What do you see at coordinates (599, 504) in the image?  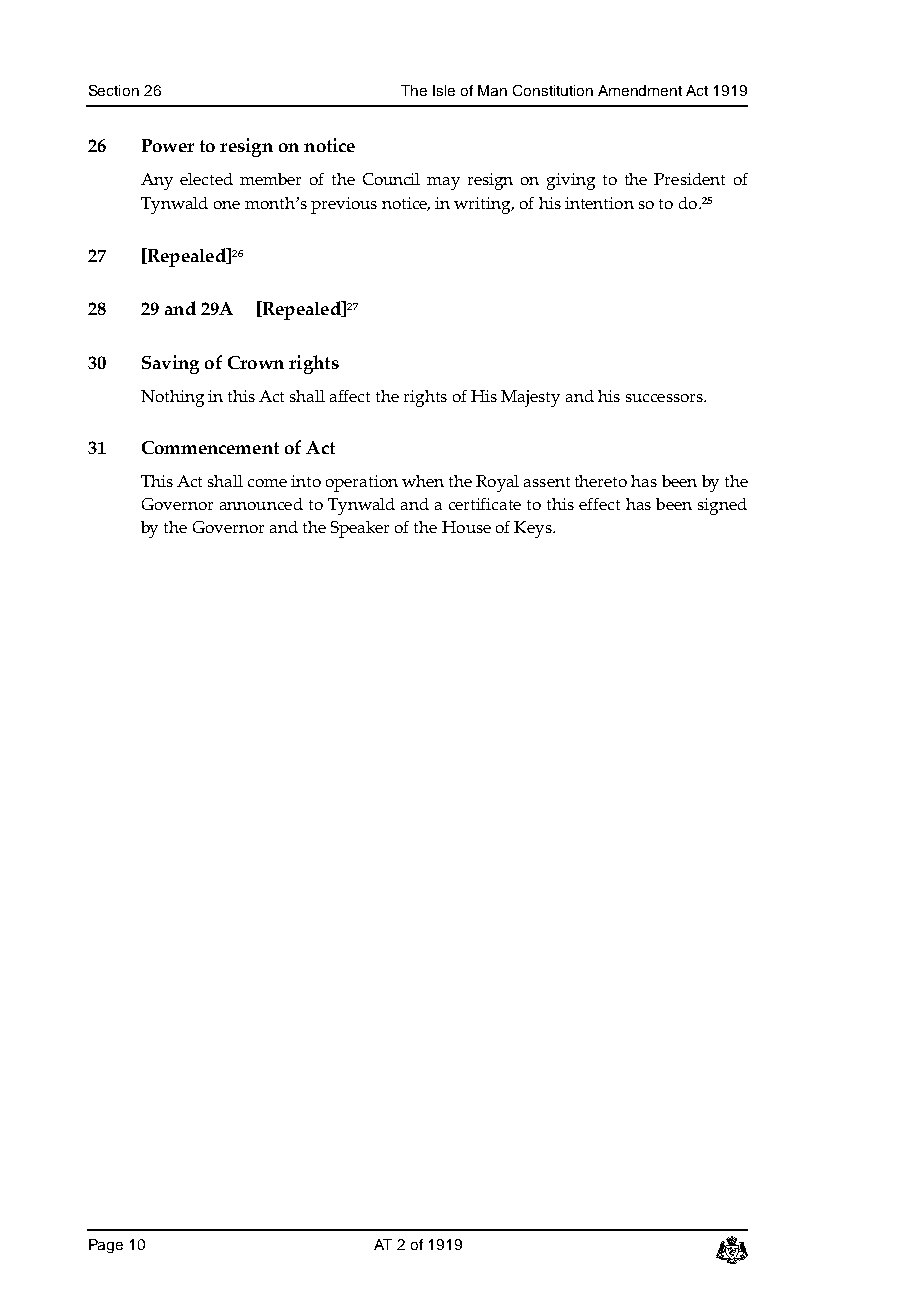 I see `effect` at bounding box center [599, 504].
